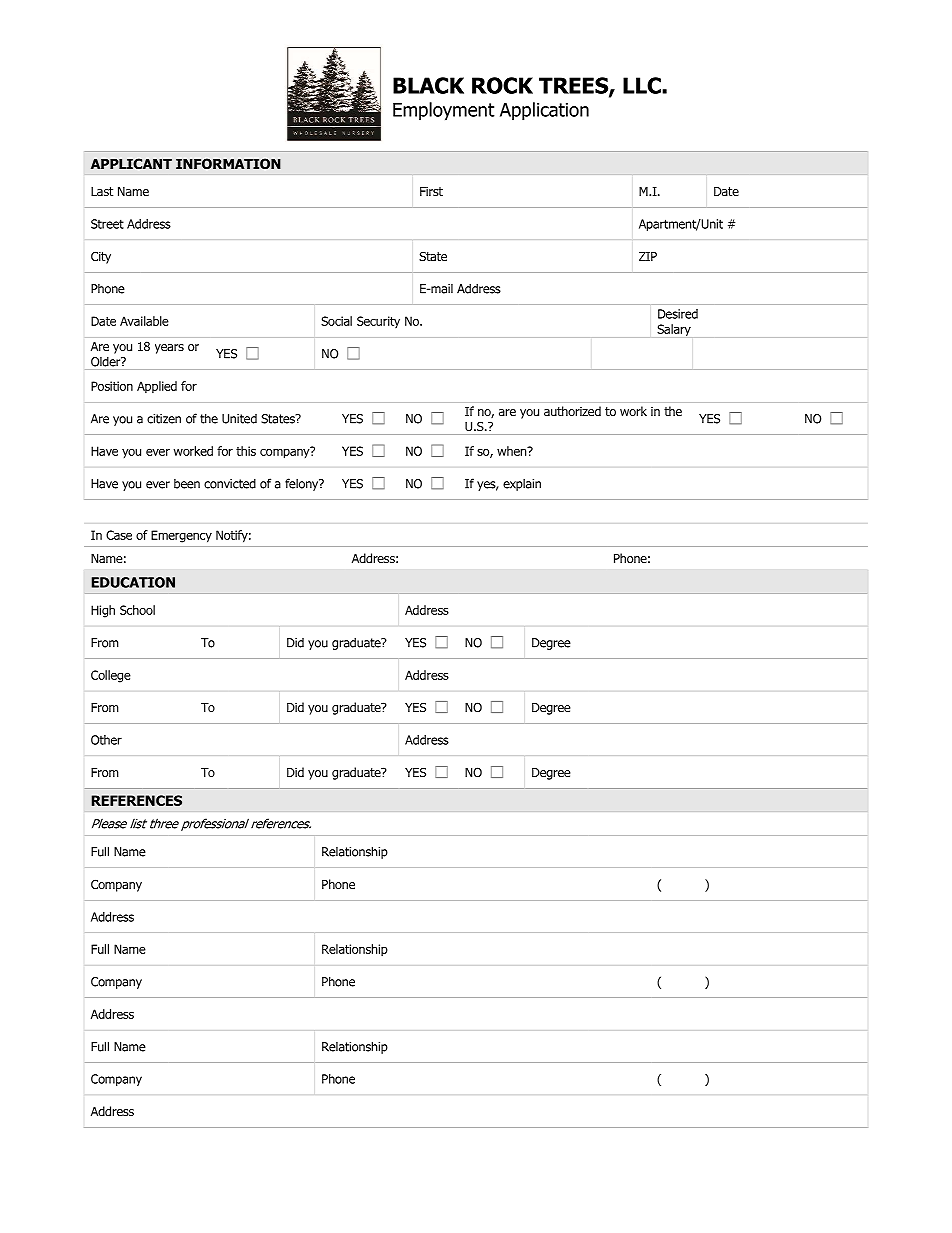  Describe the element at coordinates (111, 676) in the page. I see `College` at that location.
